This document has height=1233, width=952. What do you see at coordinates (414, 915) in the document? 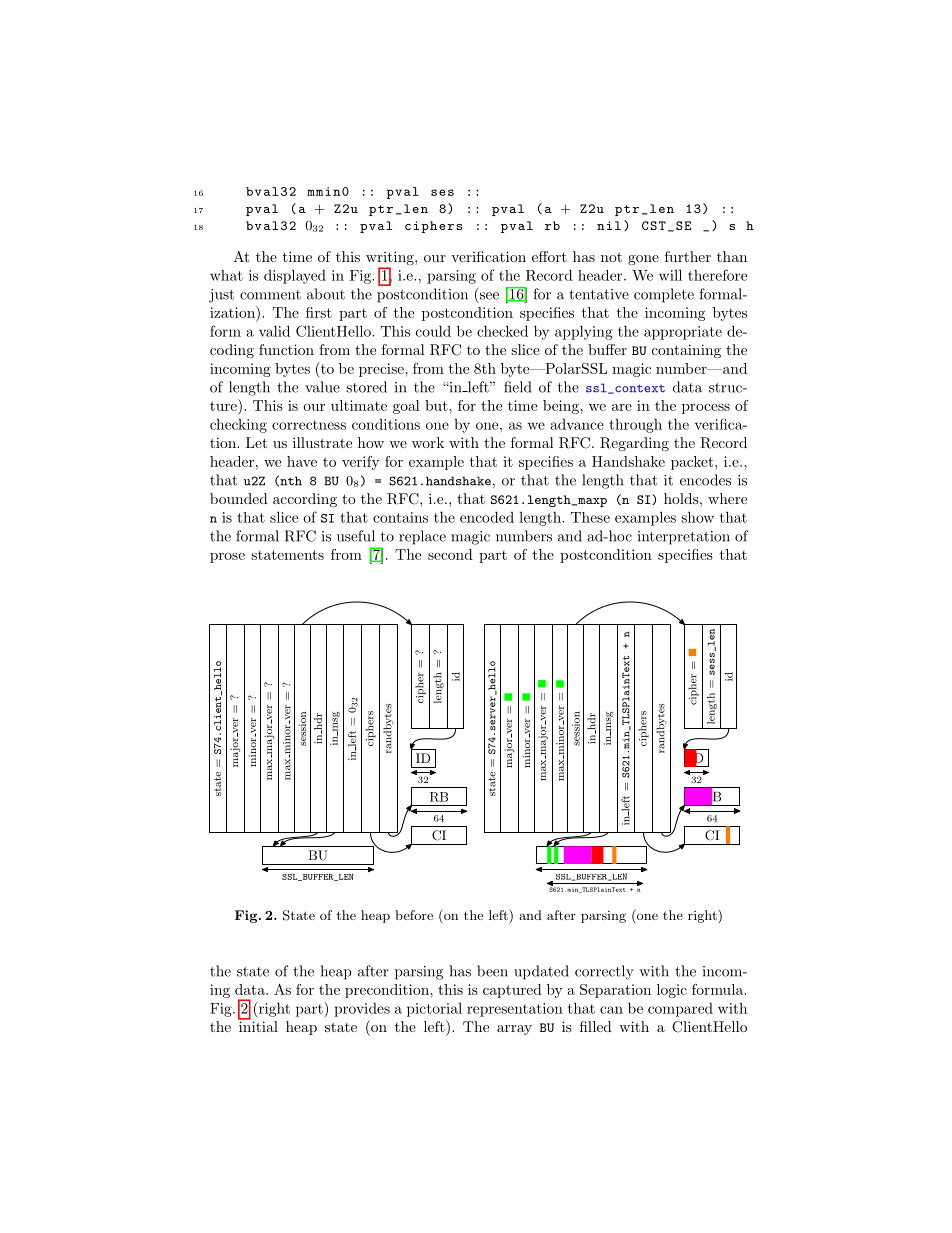
I see `before` at bounding box center [414, 915].
